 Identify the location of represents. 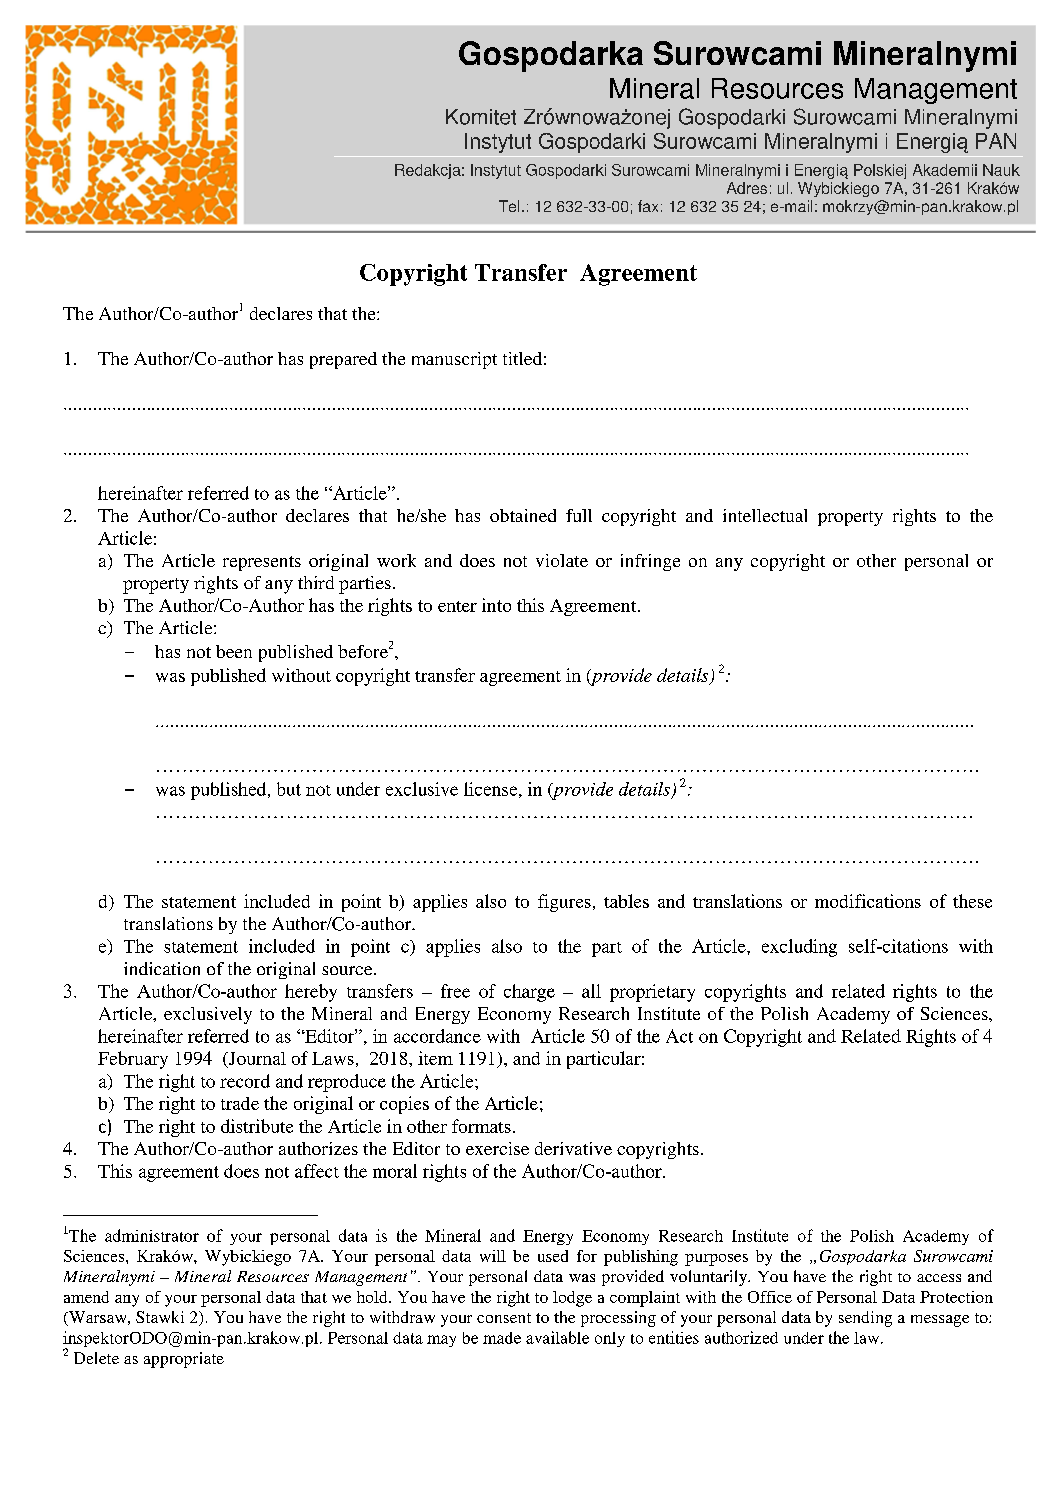
(262, 563).
